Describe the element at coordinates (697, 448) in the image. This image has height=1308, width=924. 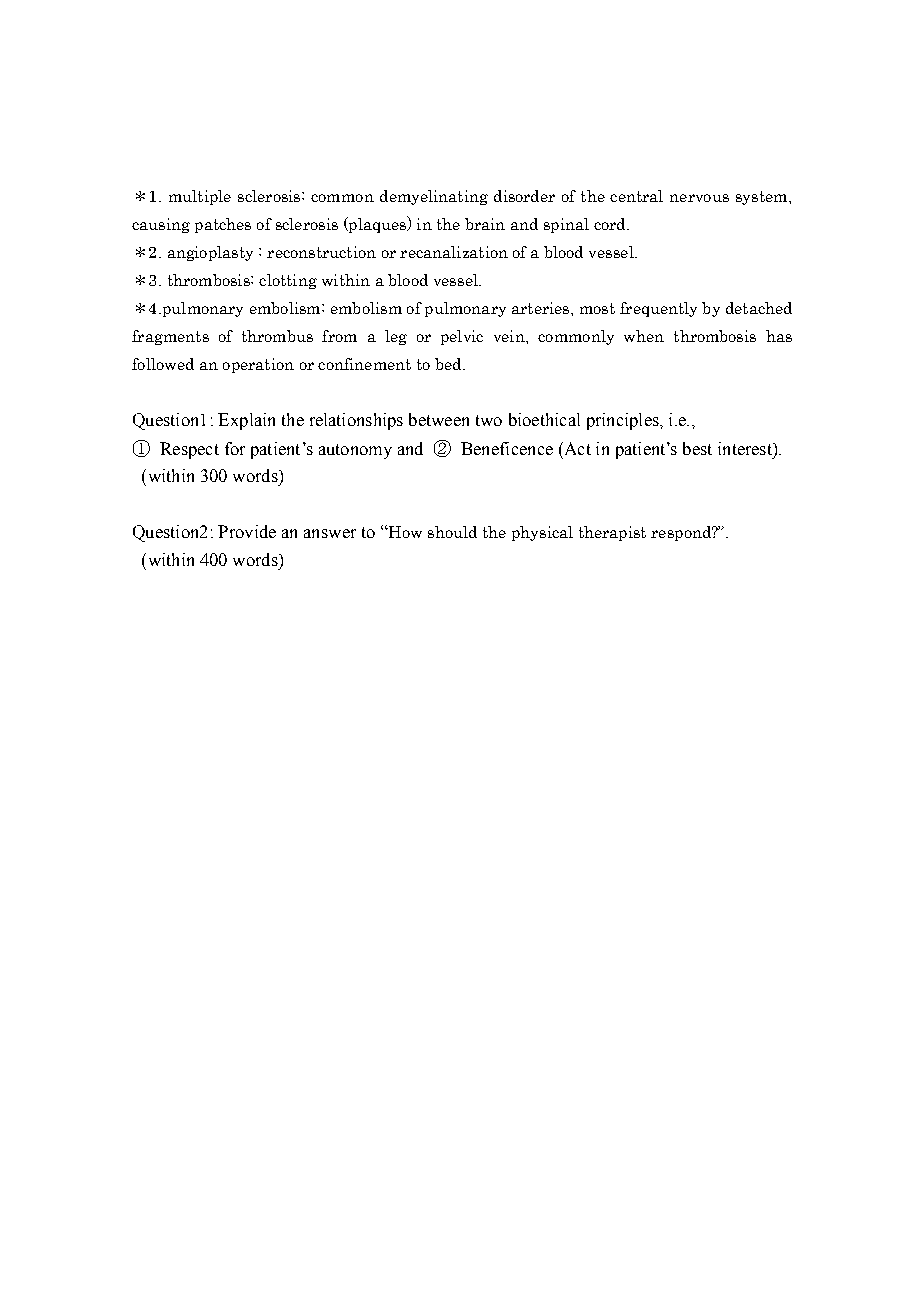
I see `best` at that location.
